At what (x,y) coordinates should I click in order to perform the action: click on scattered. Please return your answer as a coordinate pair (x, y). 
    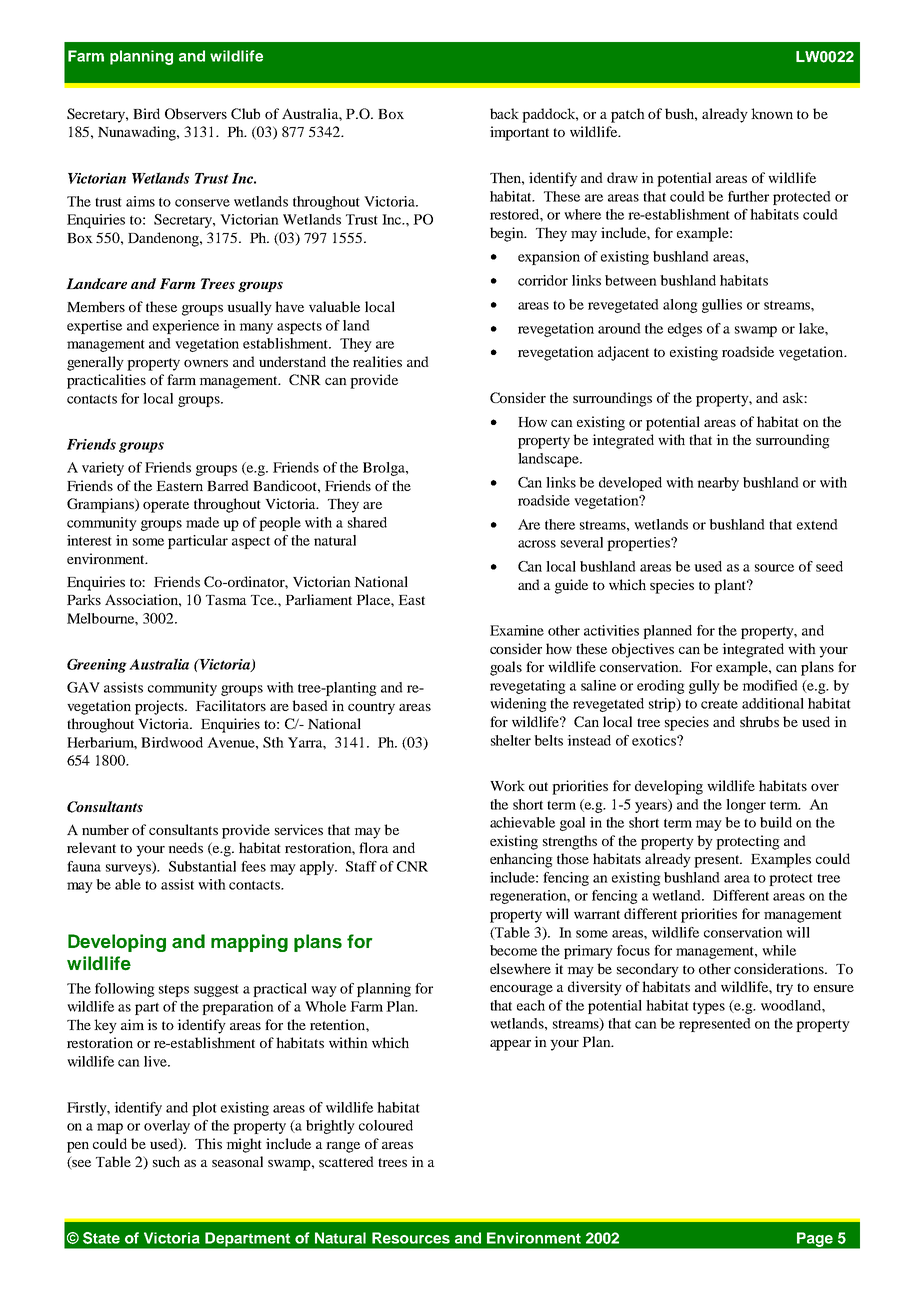
    Looking at the image, I should click on (346, 1161).
